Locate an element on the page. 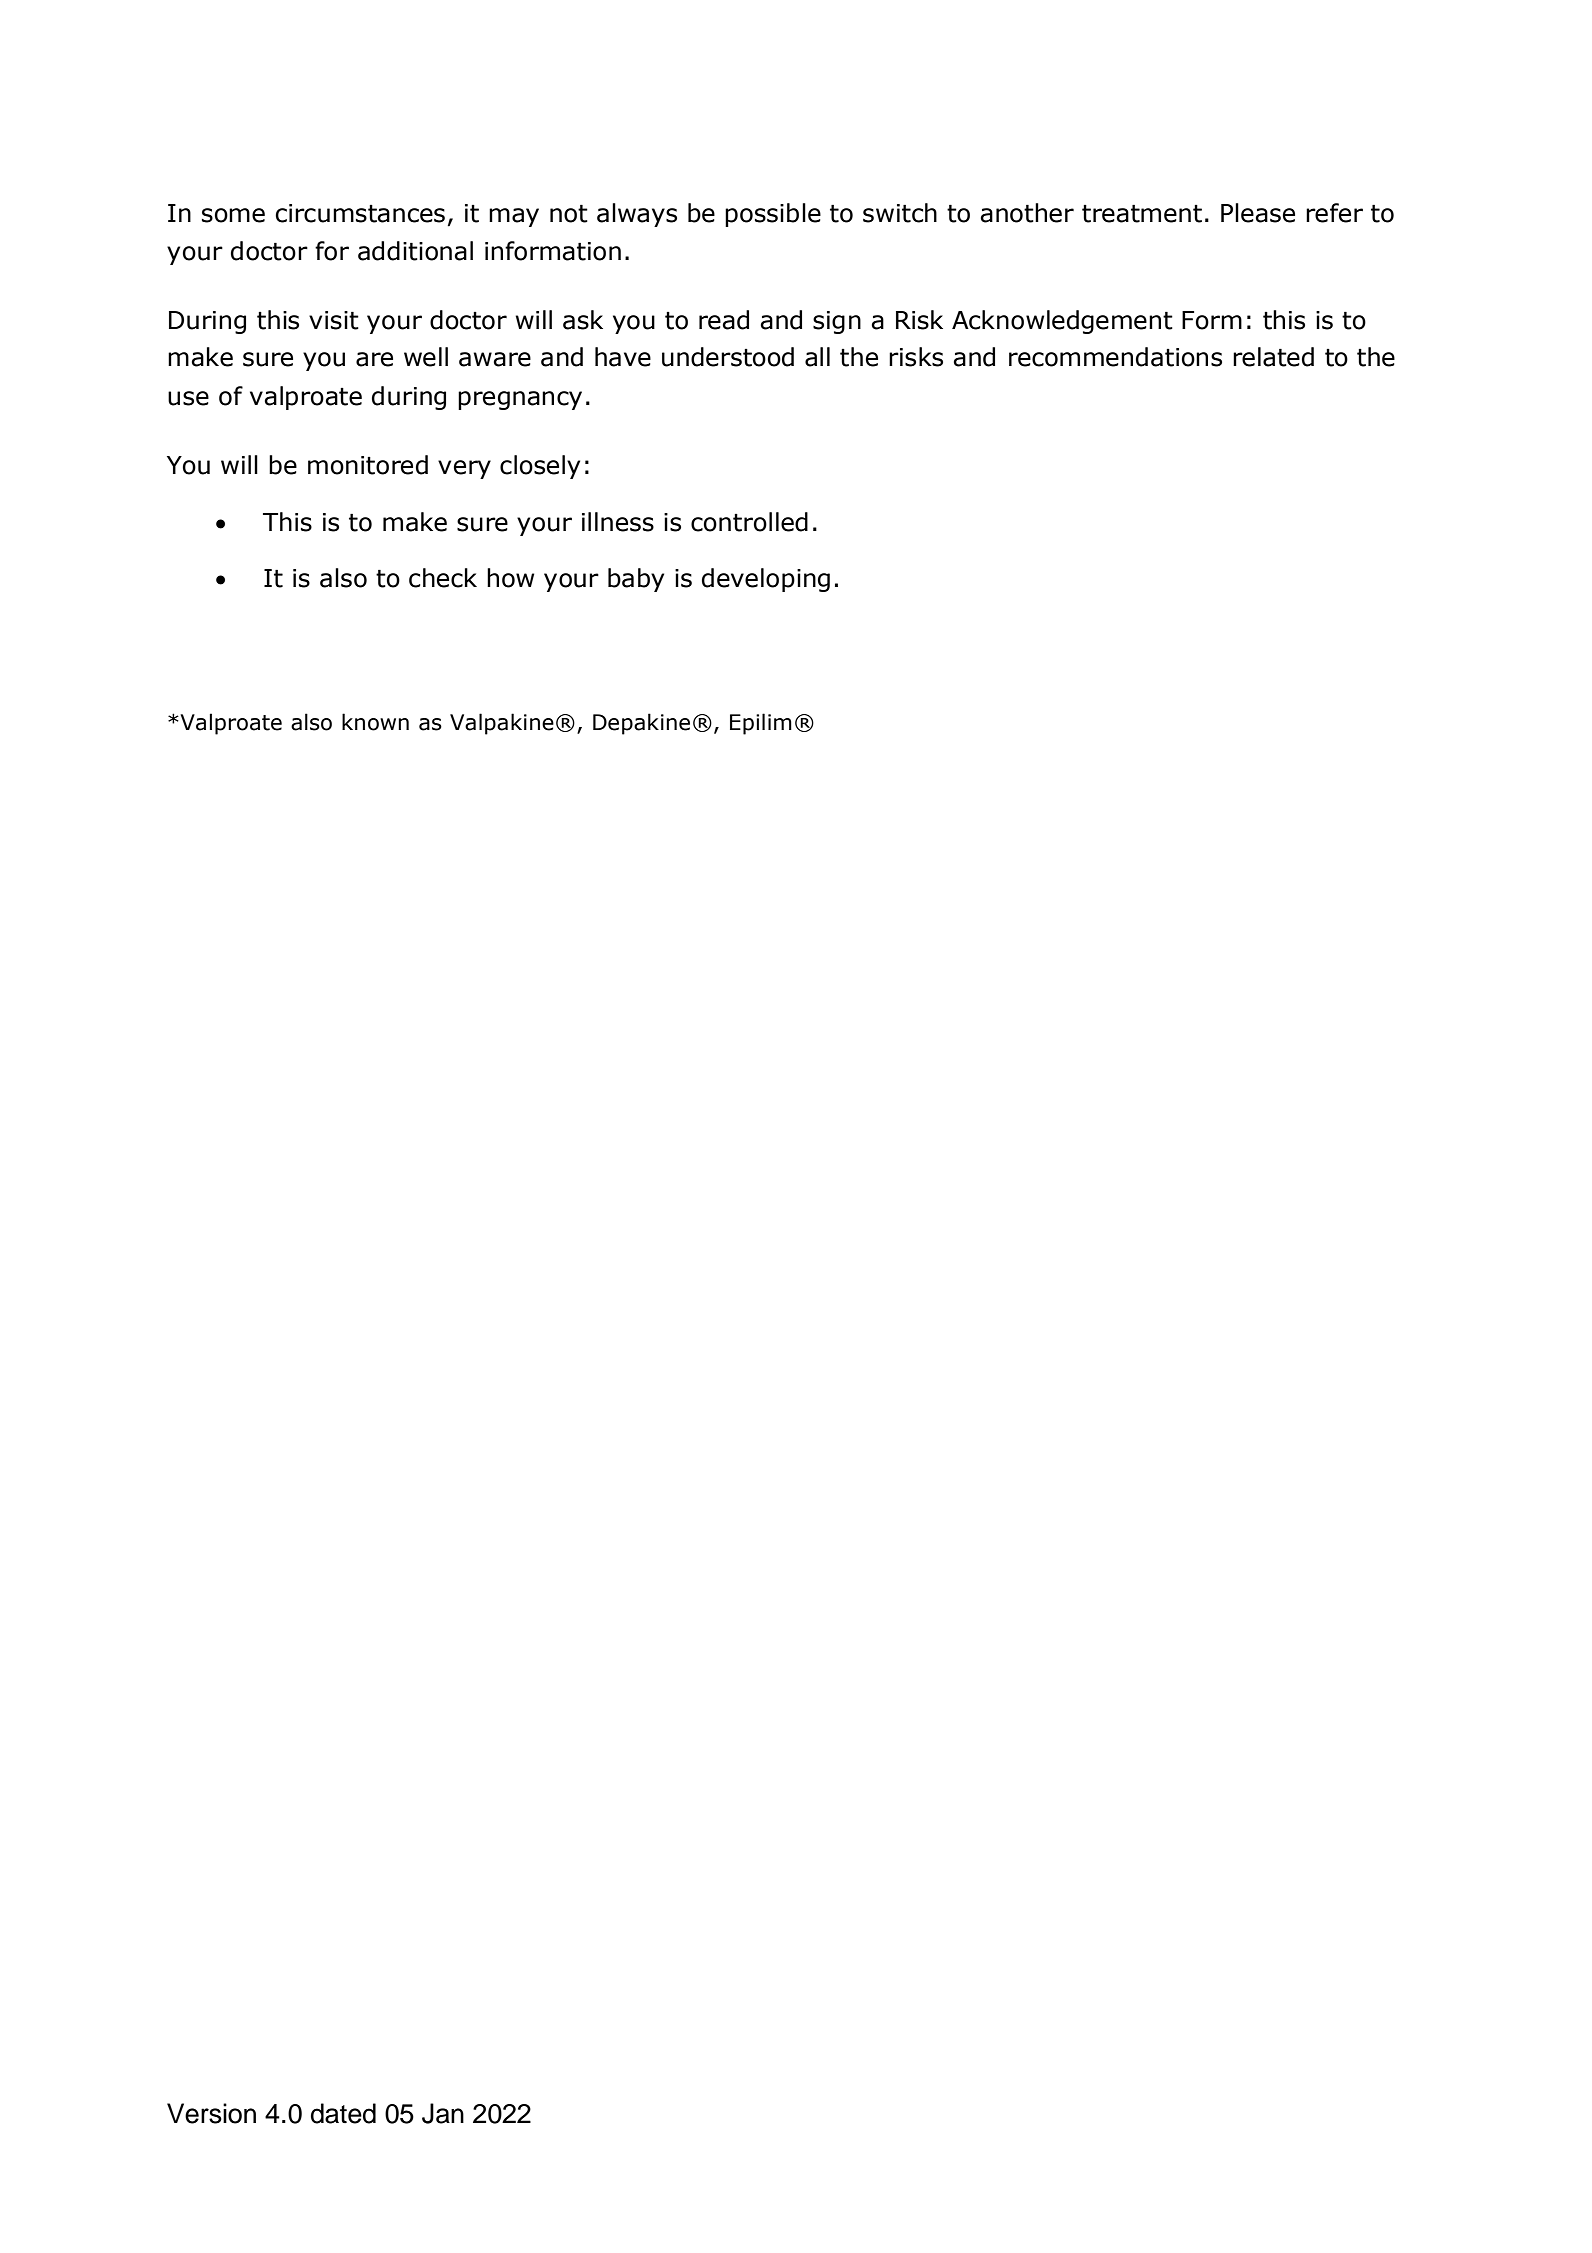 The height and width of the page is (2253, 1592). visit is located at coordinates (334, 320).
